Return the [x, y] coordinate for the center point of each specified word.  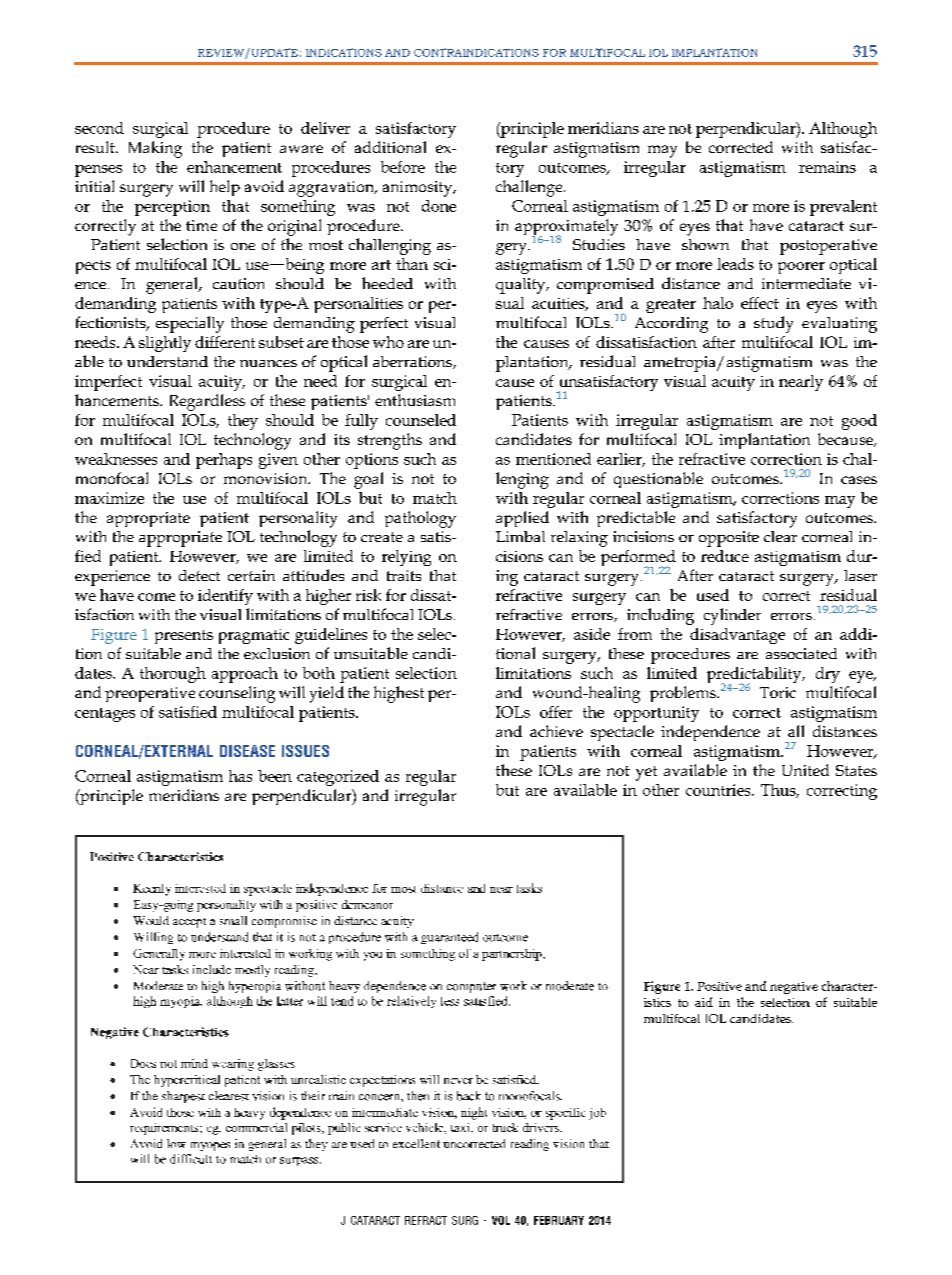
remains [827, 167]
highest [399, 694]
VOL [501, 1220]
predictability [755, 676]
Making [155, 149]
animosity [419, 189]
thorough [173, 675]
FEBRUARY [559, 1220]
